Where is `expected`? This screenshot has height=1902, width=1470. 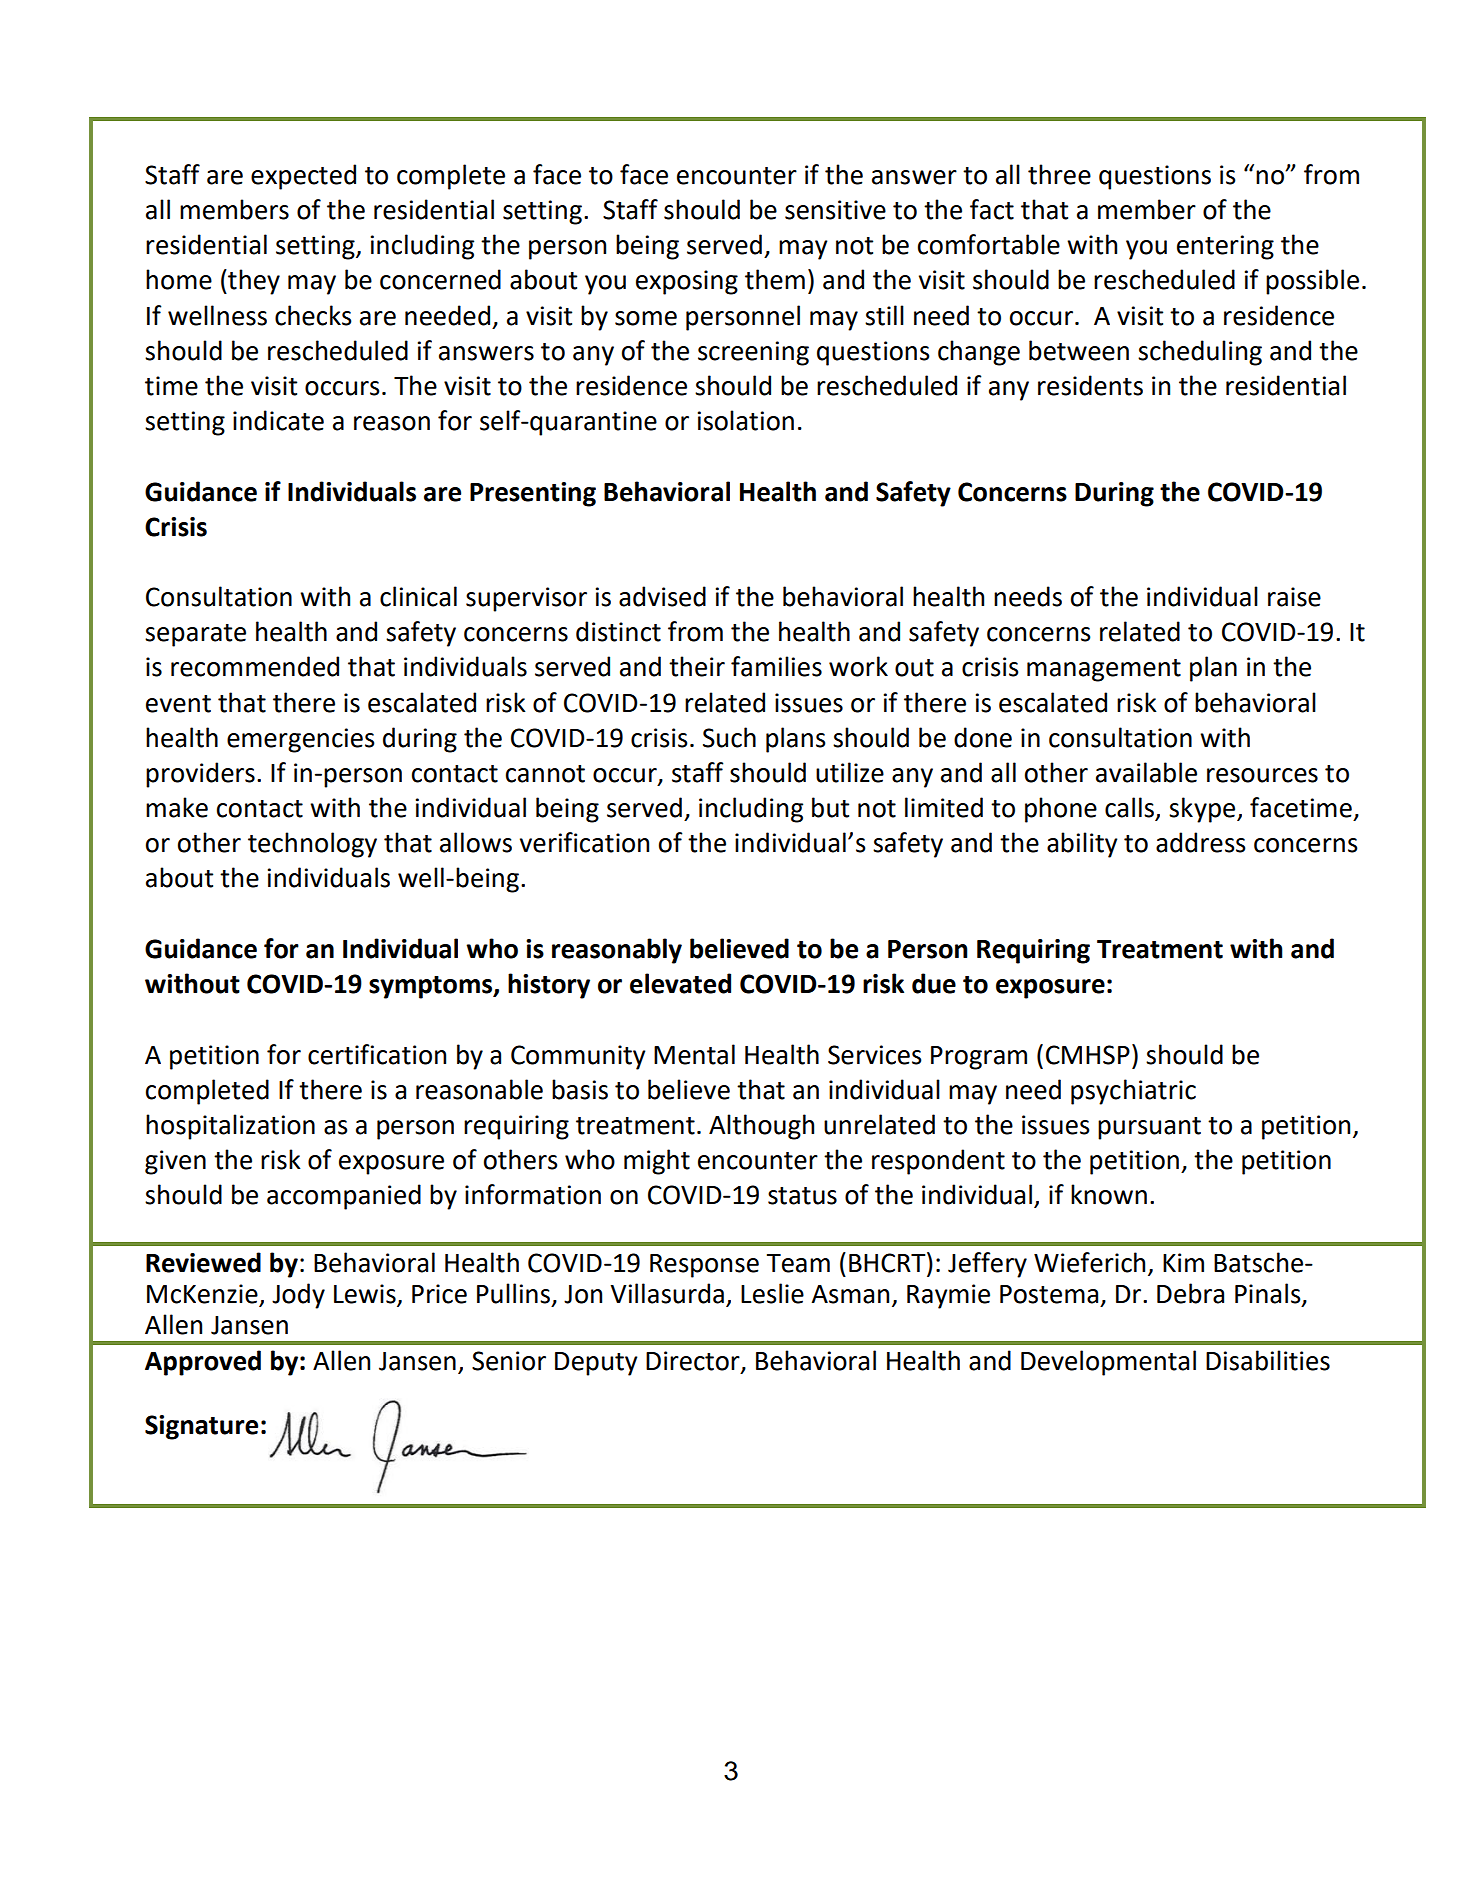
expected is located at coordinates (303, 177).
